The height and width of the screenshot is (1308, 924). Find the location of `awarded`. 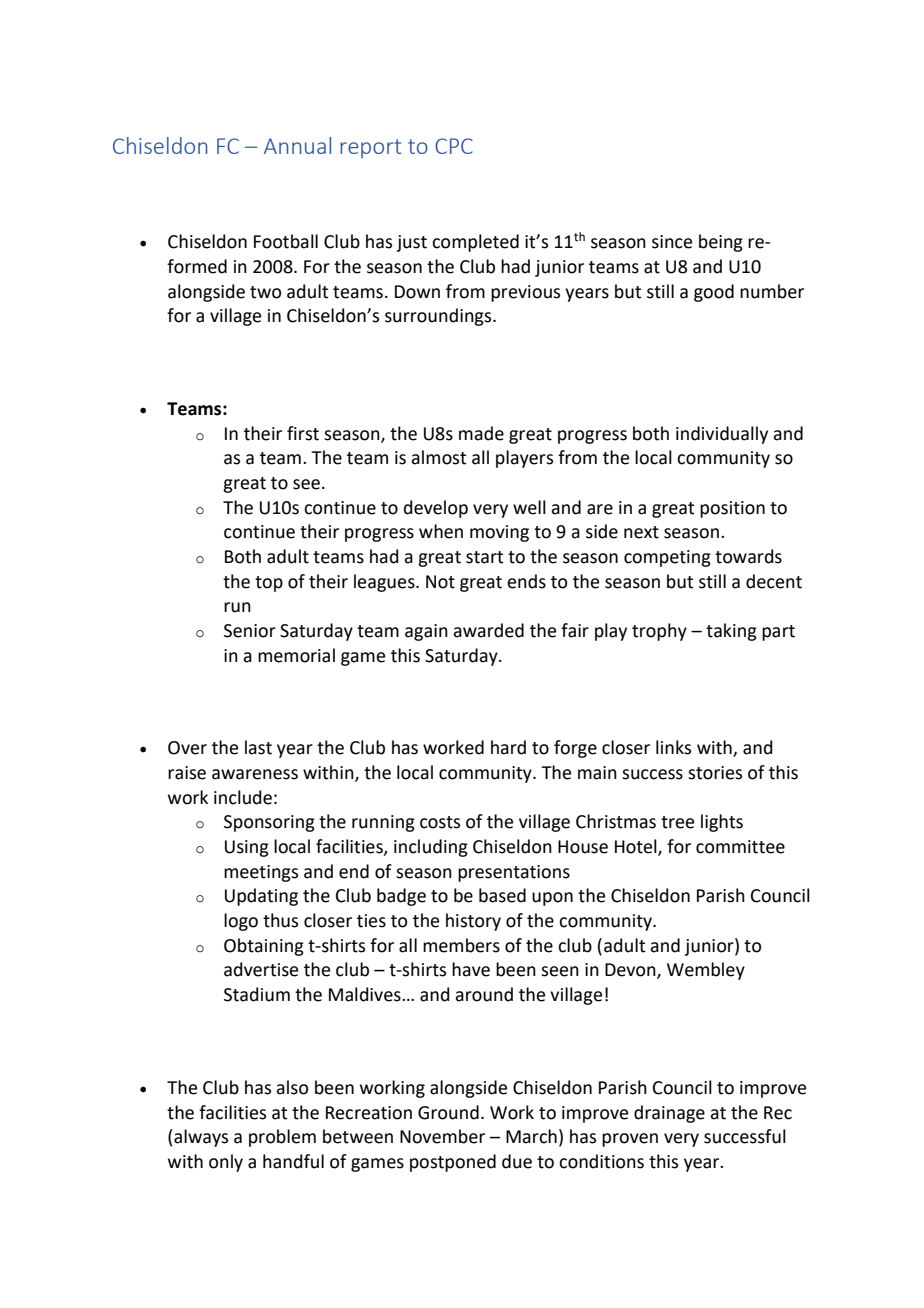

awarded is located at coordinates (488, 630).
